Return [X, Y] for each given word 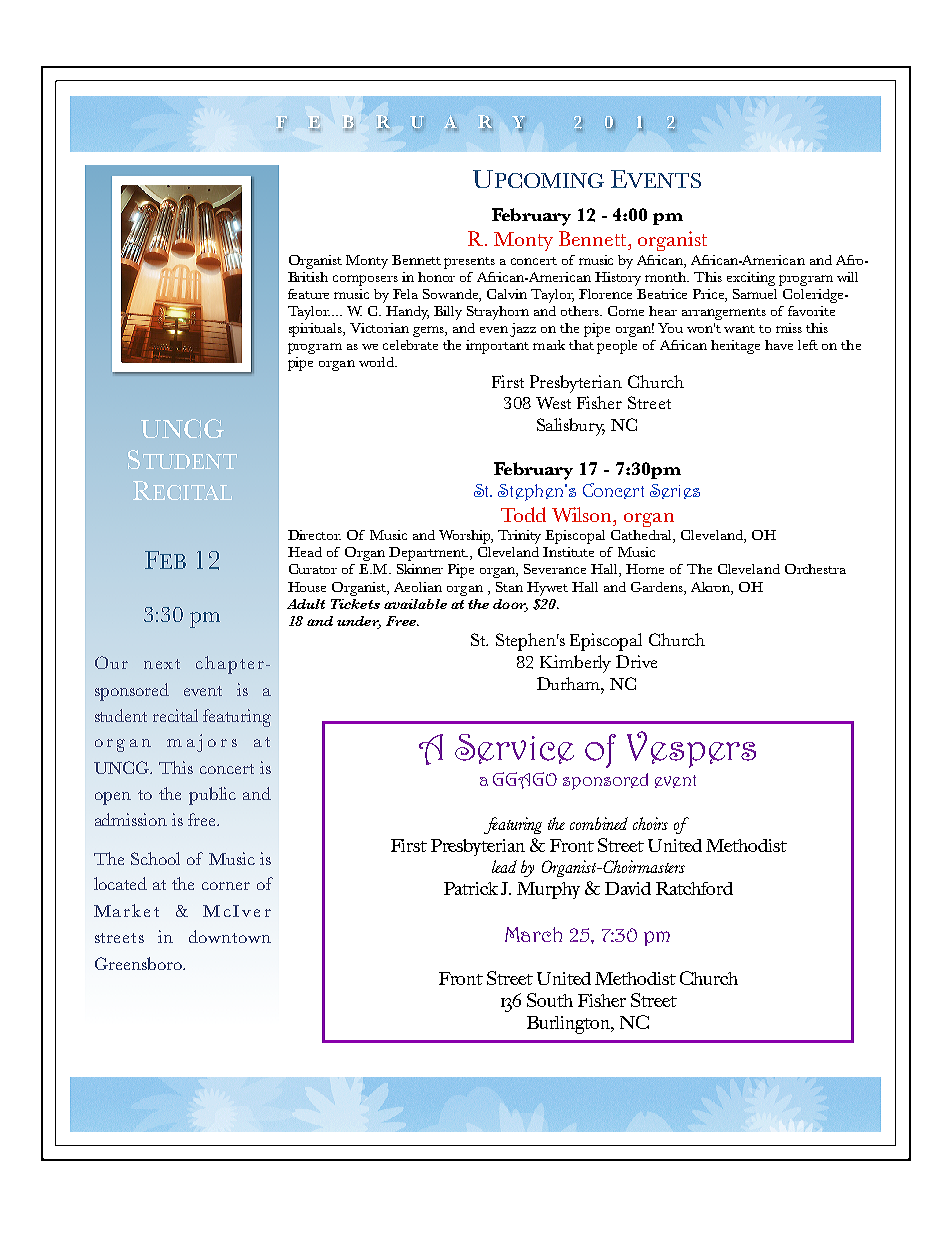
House [307, 587]
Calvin [507, 294]
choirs [650, 823]
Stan [509, 587]
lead [504, 866]
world [377, 362]
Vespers [691, 749]
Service [514, 749]
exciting [751, 279]
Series [675, 491]
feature [308, 294]
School [155, 858]
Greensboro [139, 963]
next [162, 664]
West [553, 403]
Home [645, 569]
